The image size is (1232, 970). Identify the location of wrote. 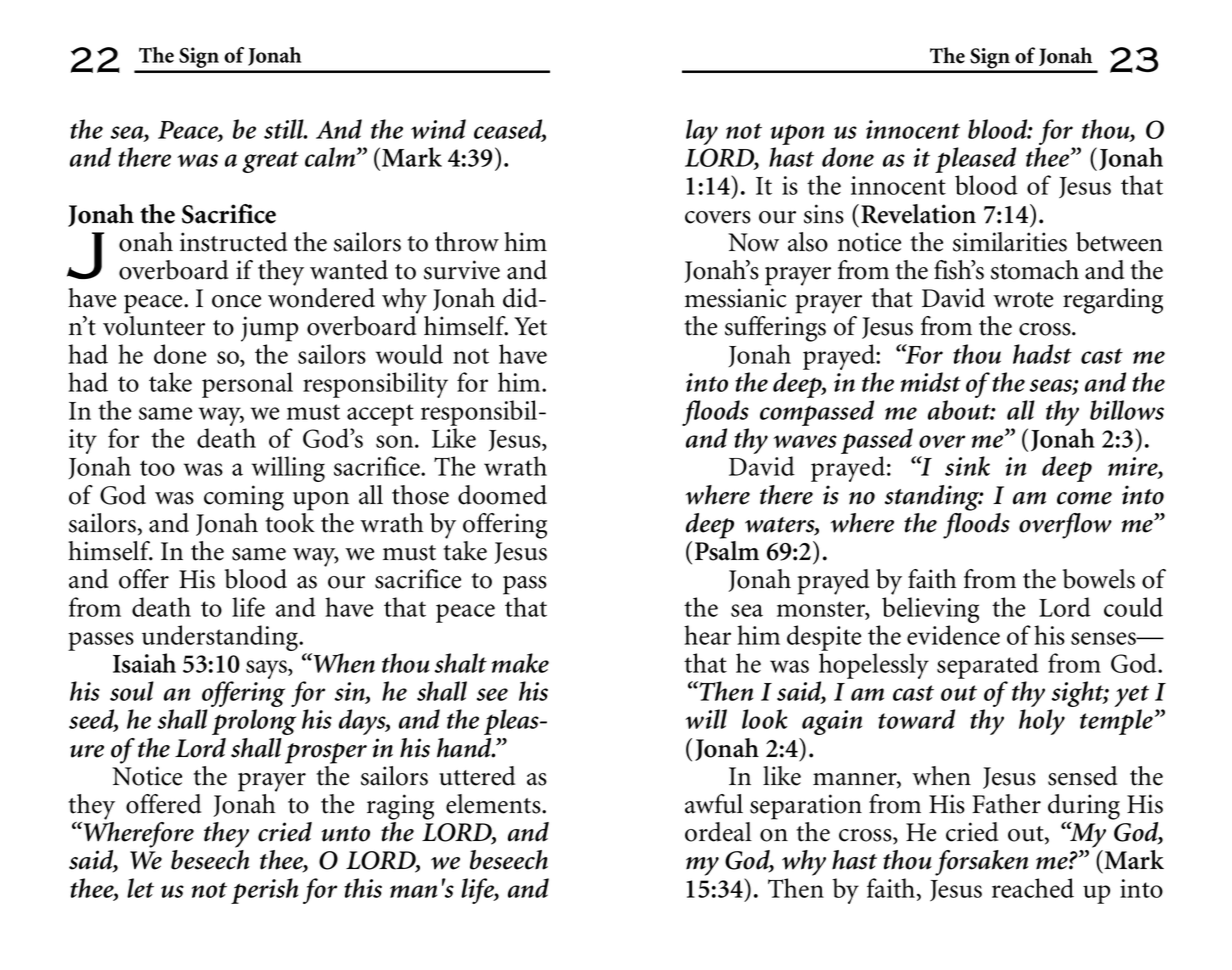
(1023, 300).
